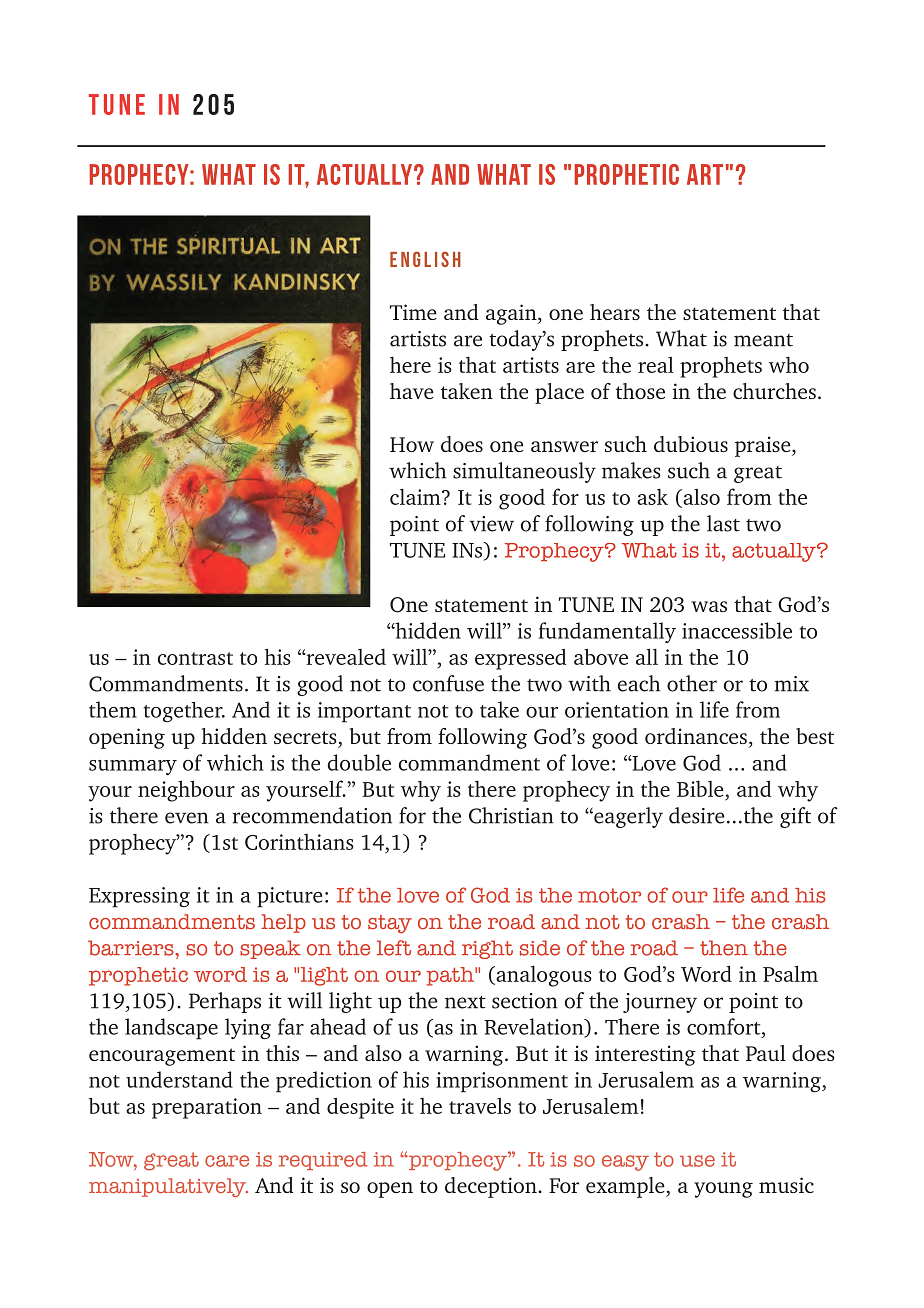  I want to click on even, so click(187, 818).
